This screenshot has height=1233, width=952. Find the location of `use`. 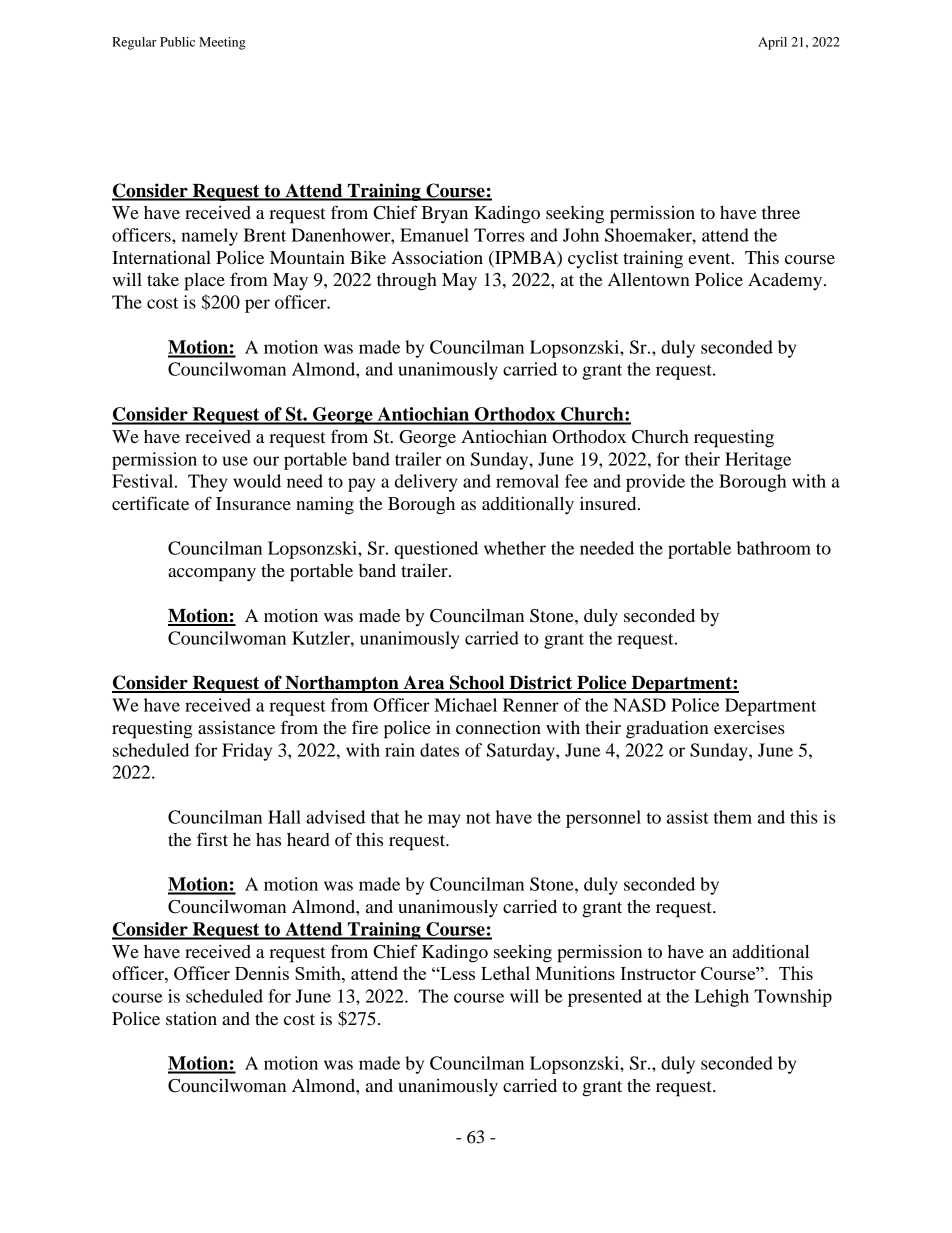

use is located at coordinates (235, 461).
